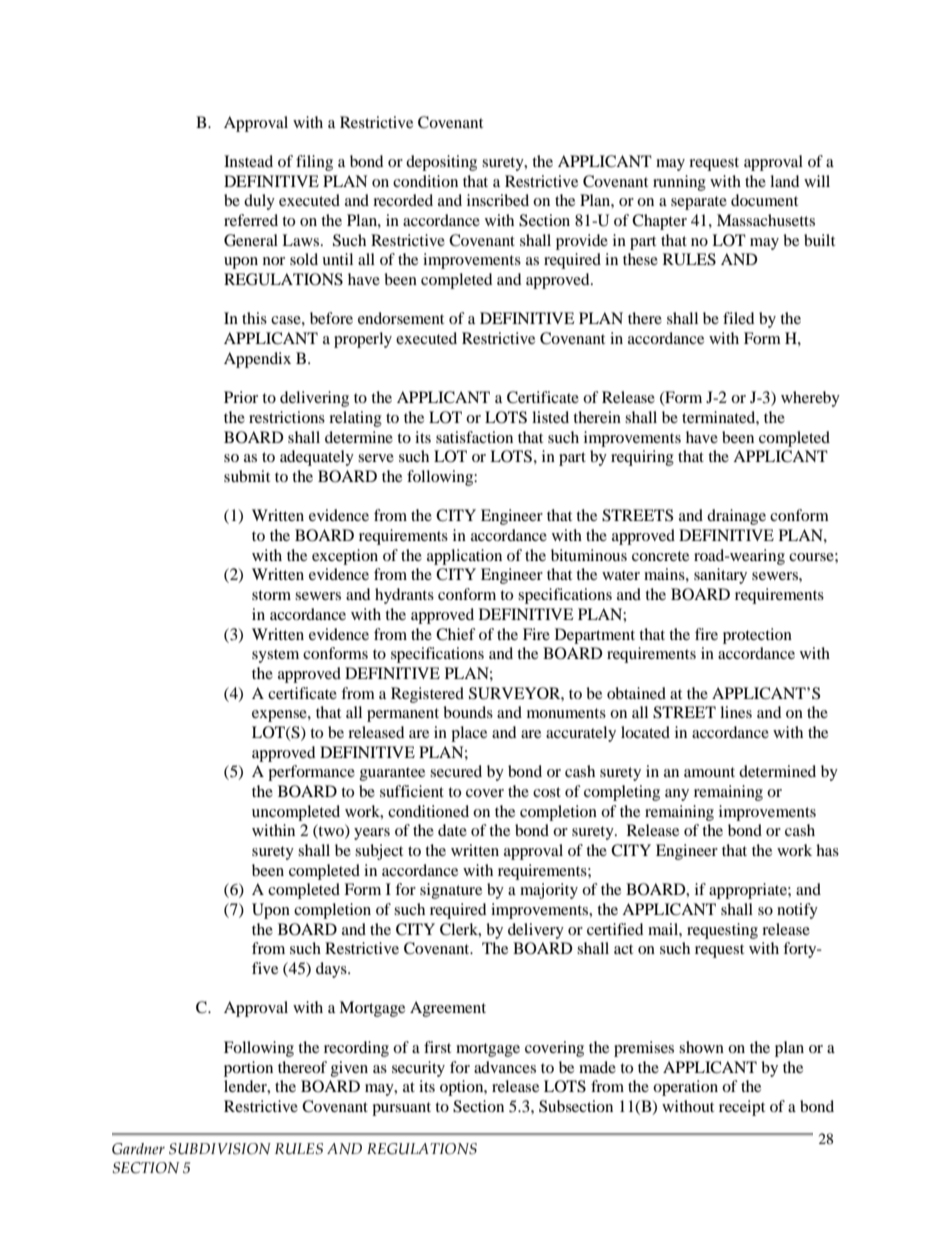 This image has width=952, height=1233. What do you see at coordinates (241, 397) in the image?
I see `Prior` at bounding box center [241, 397].
